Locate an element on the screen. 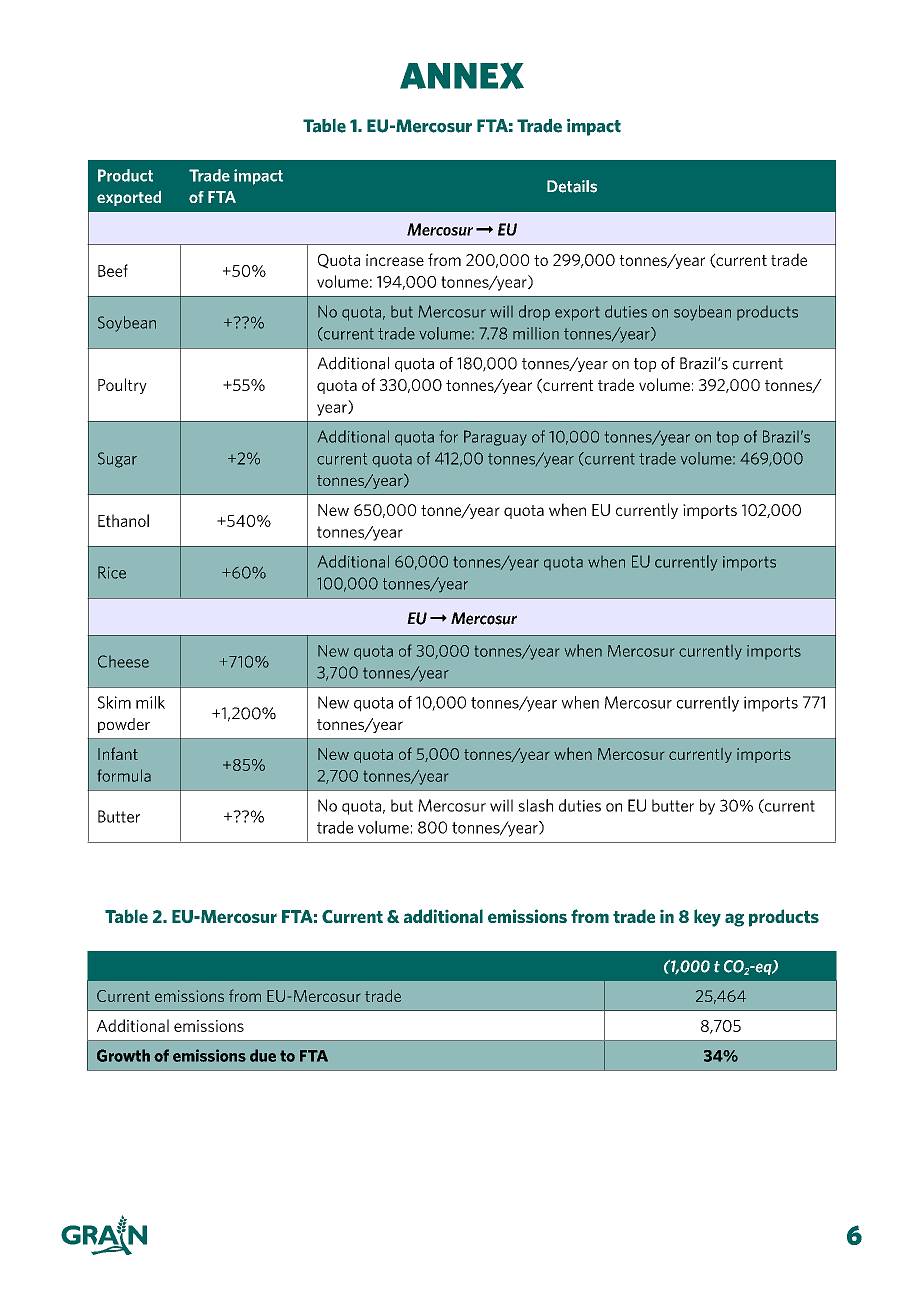  Beef is located at coordinates (113, 270).
